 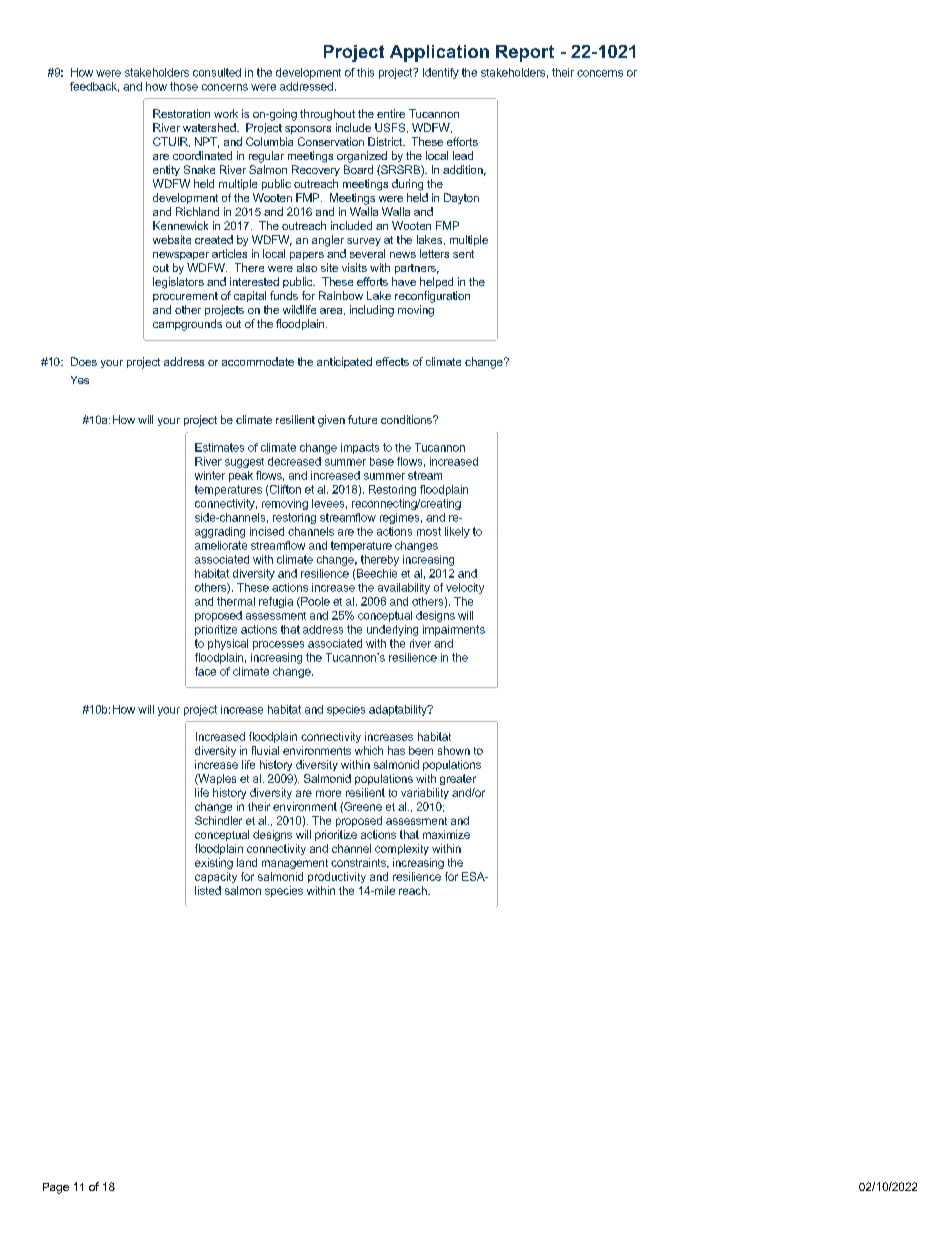 I want to click on conditions, so click(x=407, y=419).
